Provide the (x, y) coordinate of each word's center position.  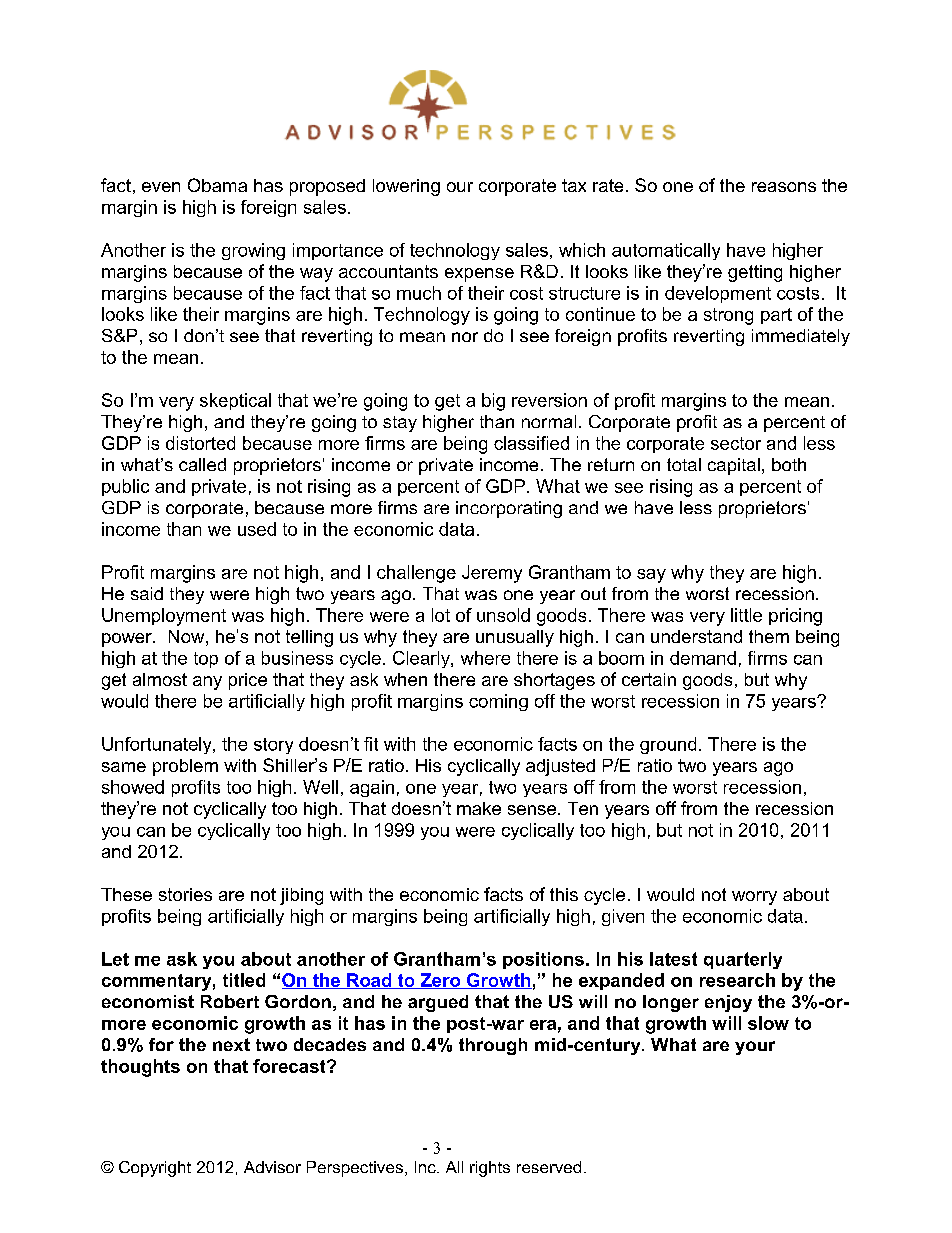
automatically (666, 251)
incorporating (509, 509)
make (479, 808)
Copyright (155, 1169)
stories (185, 894)
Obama (217, 185)
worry (754, 898)
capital (734, 466)
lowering (406, 187)
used (257, 529)
